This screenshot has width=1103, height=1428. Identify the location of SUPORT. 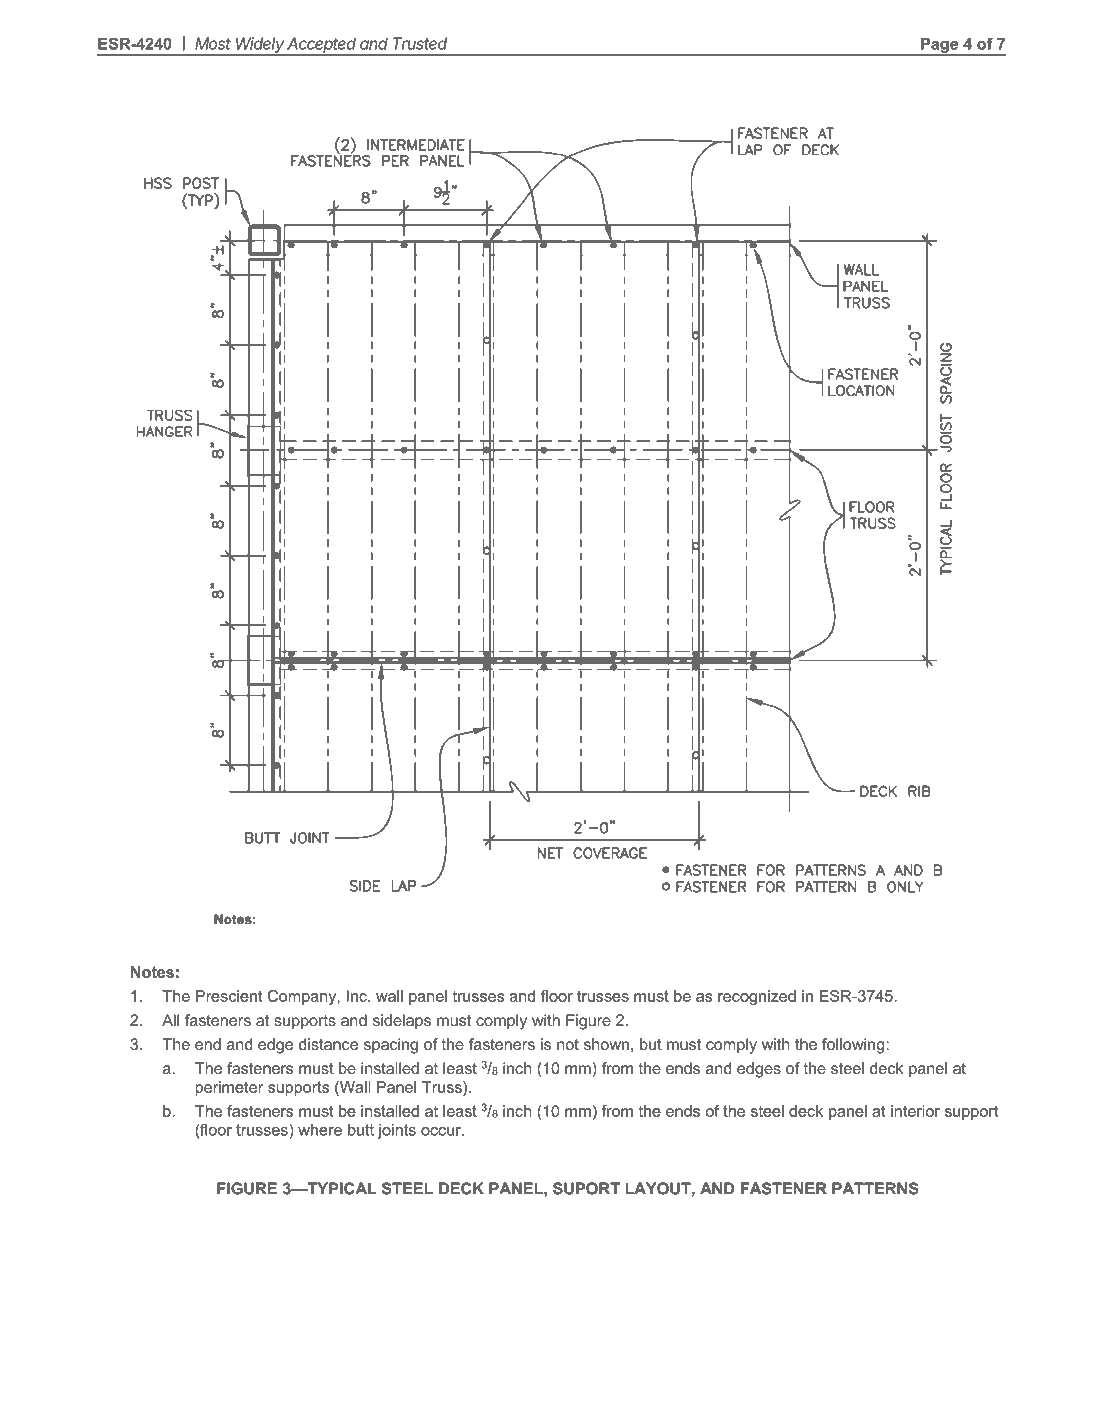
(586, 1188).
